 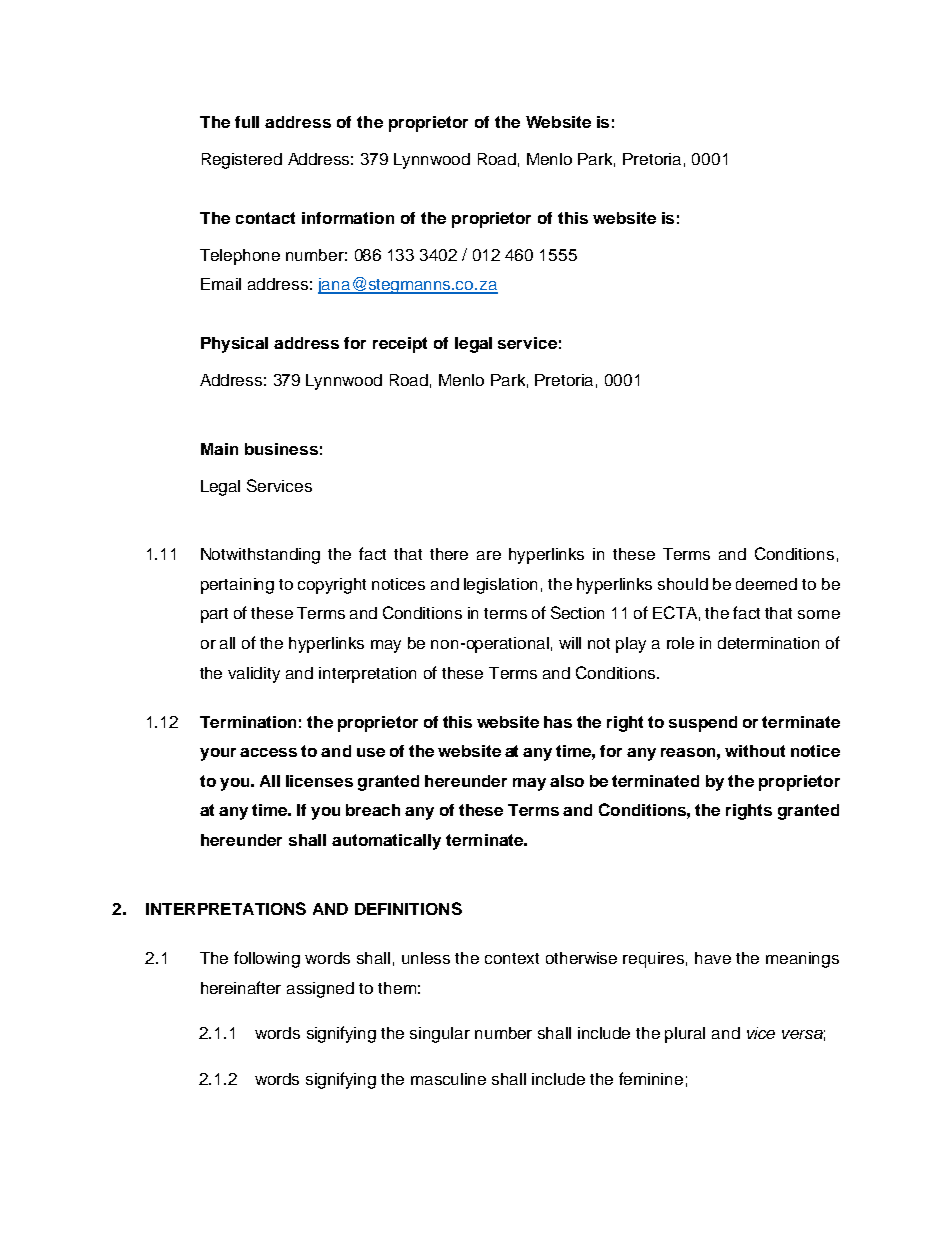 What do you see at coordinates (685, 1035) in the screenshot?
I see `plural` at bounding box center [685, 1035].
